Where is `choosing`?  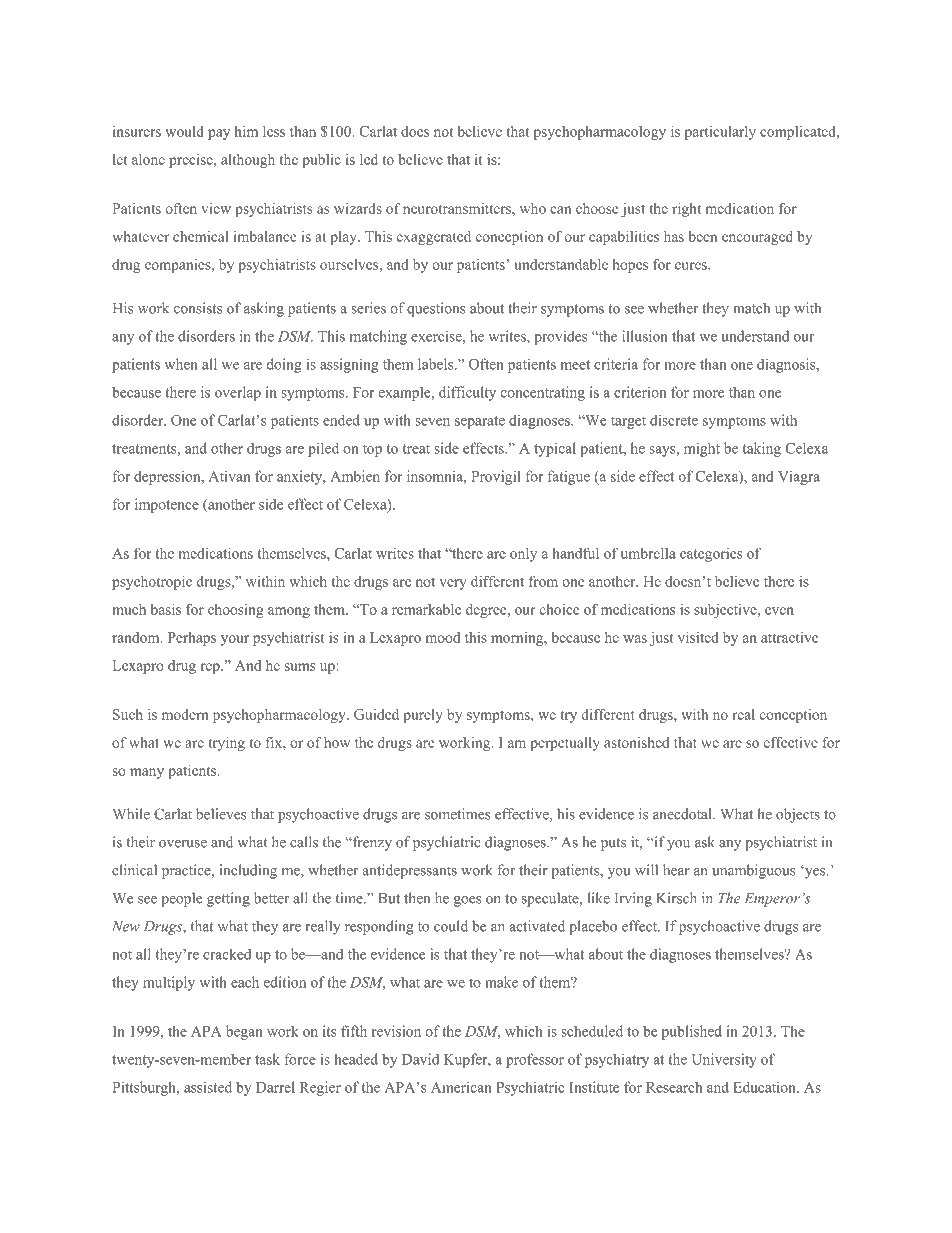 choosing is located at coordinates (236, 611).
